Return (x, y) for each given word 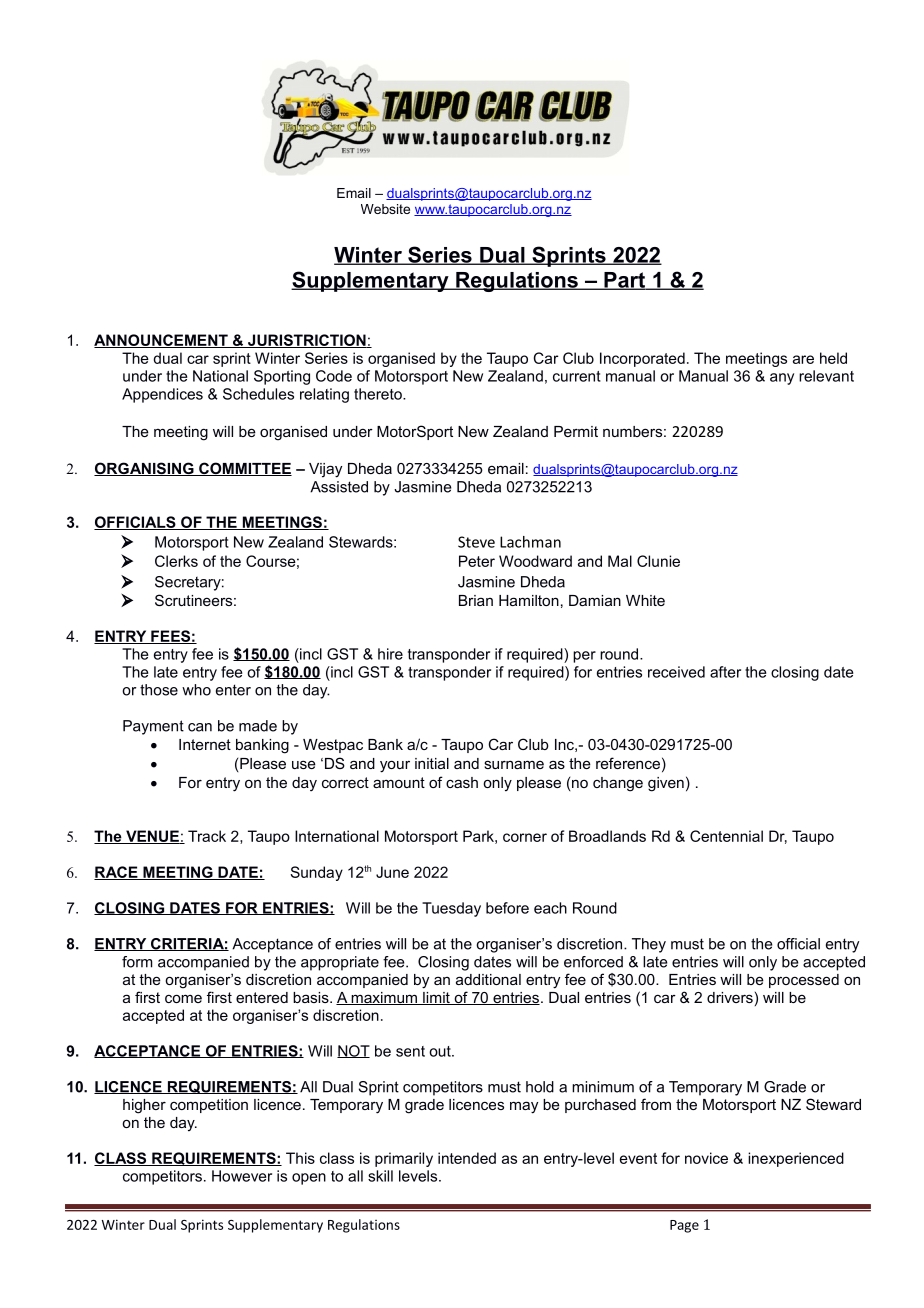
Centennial (726, 836)
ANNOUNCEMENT (162, 341)
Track (207, 836)
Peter (477, 561)
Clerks (176, 561)
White (645, 600)
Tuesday (451, 909)
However (242, 1176)
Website (385, 209)
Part (624, 281)
